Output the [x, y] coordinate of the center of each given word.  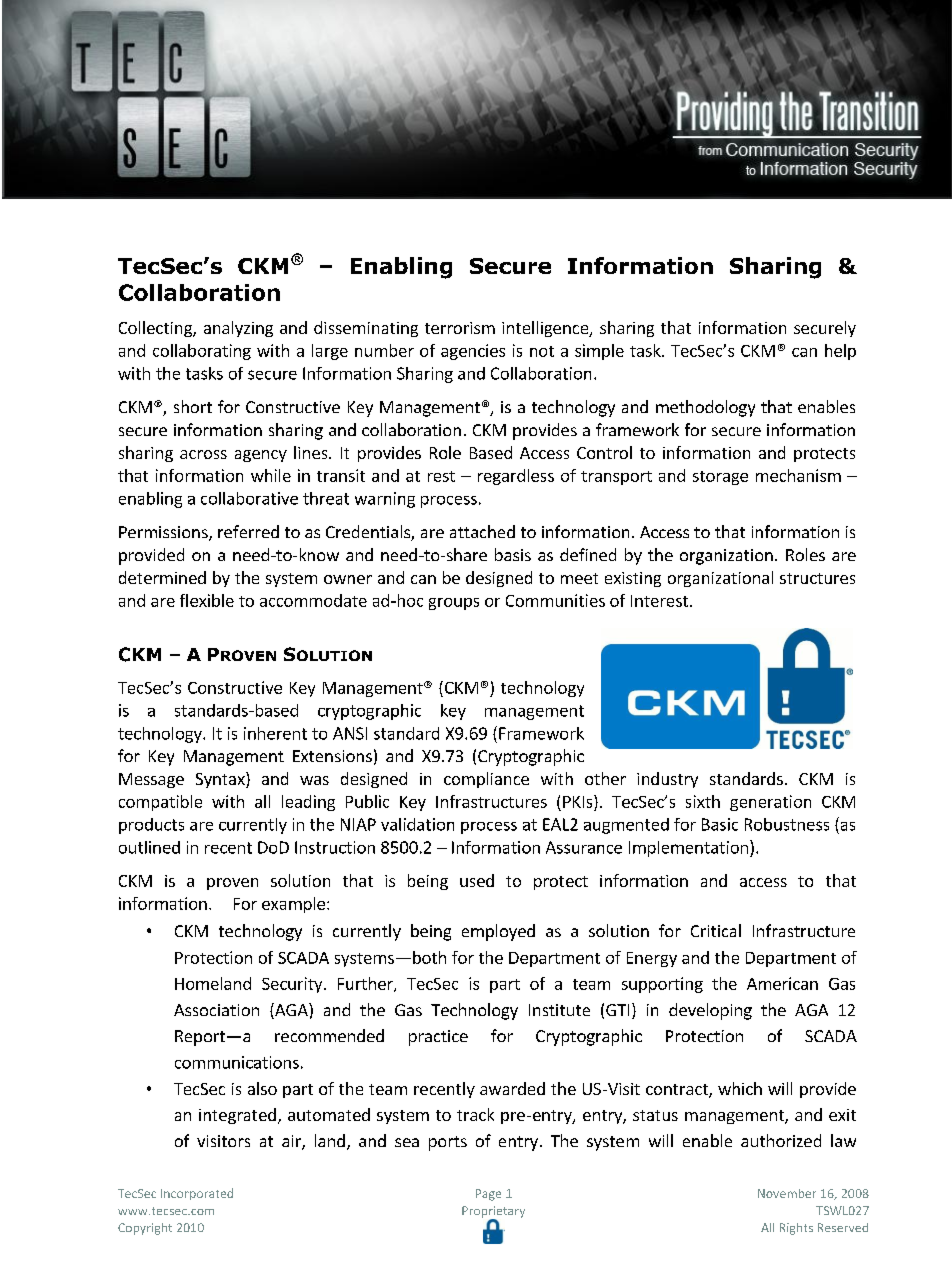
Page [488, 1195]
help [840, 352]
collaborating [202, 352]
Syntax [221, 780]
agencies [473, 352]
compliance [486, 780]
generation [770, 803]
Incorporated [197, 1194]
